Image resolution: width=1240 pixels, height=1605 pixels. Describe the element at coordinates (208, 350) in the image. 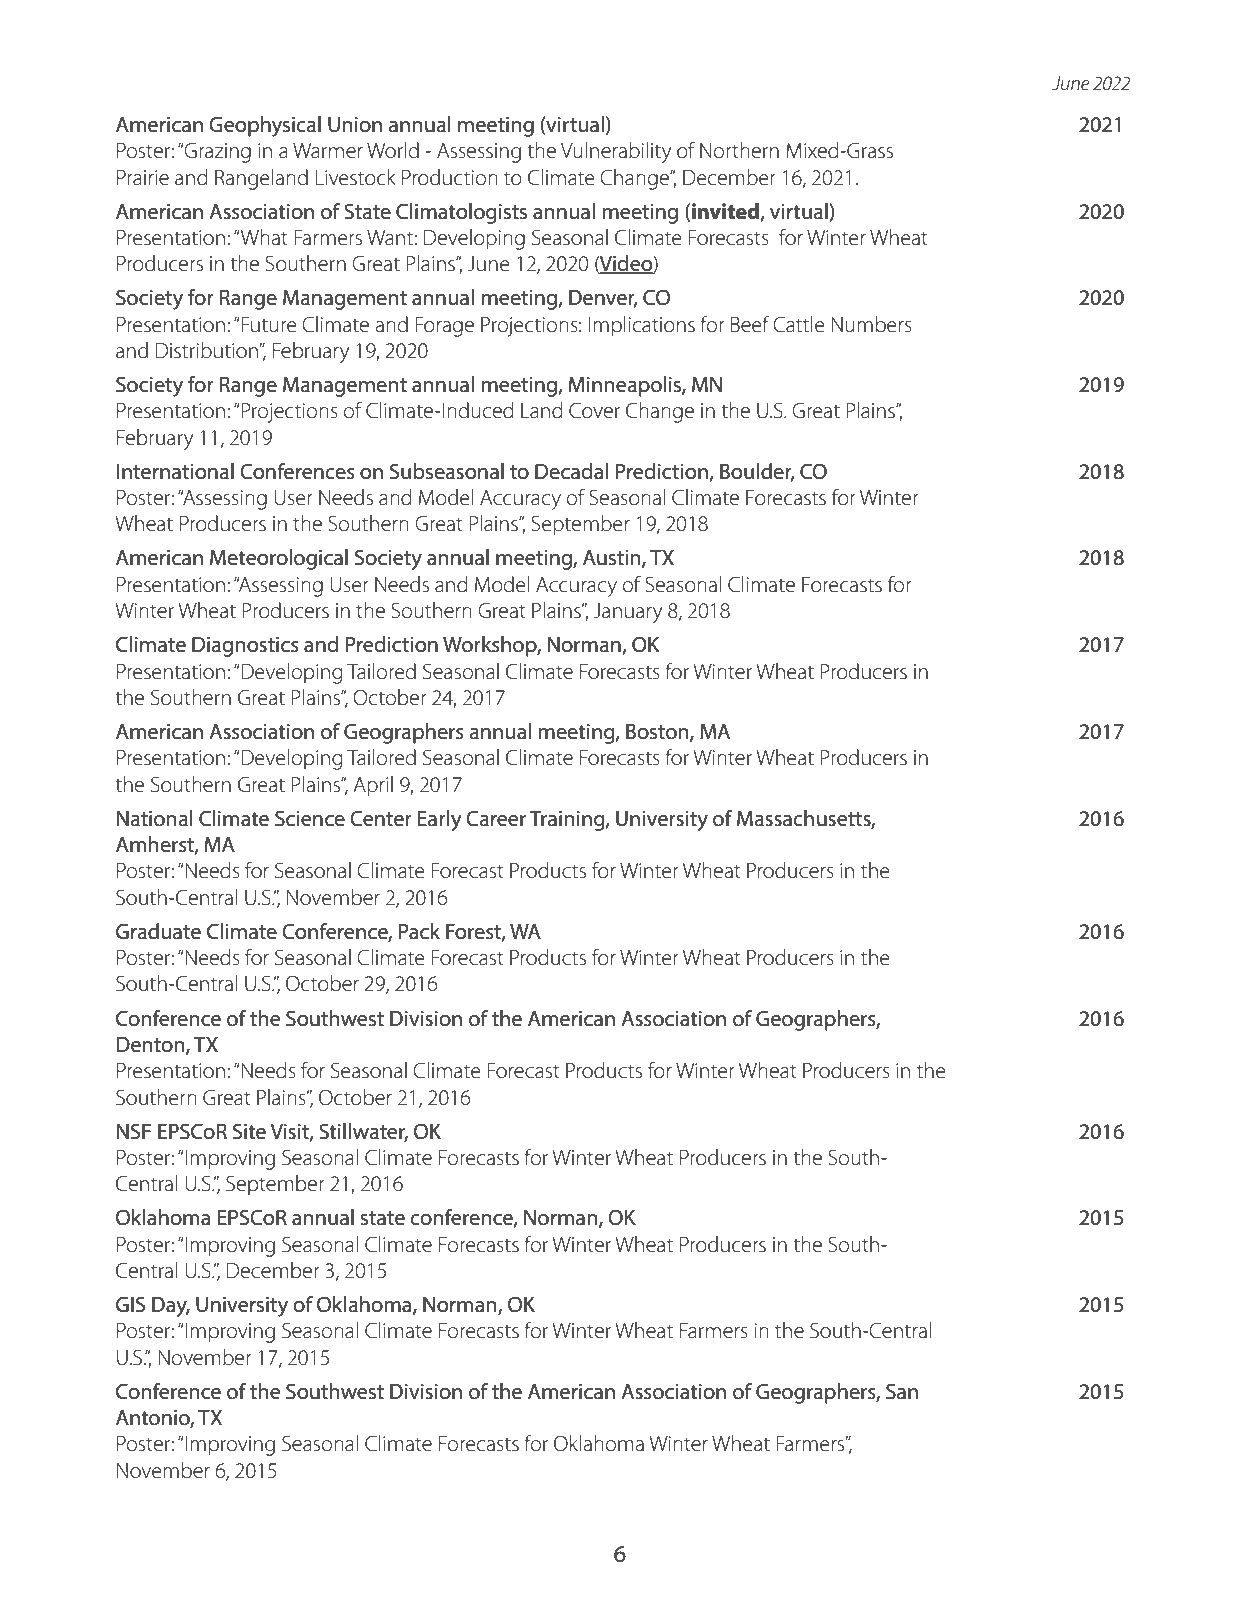

I see `Distribution` at that location.
